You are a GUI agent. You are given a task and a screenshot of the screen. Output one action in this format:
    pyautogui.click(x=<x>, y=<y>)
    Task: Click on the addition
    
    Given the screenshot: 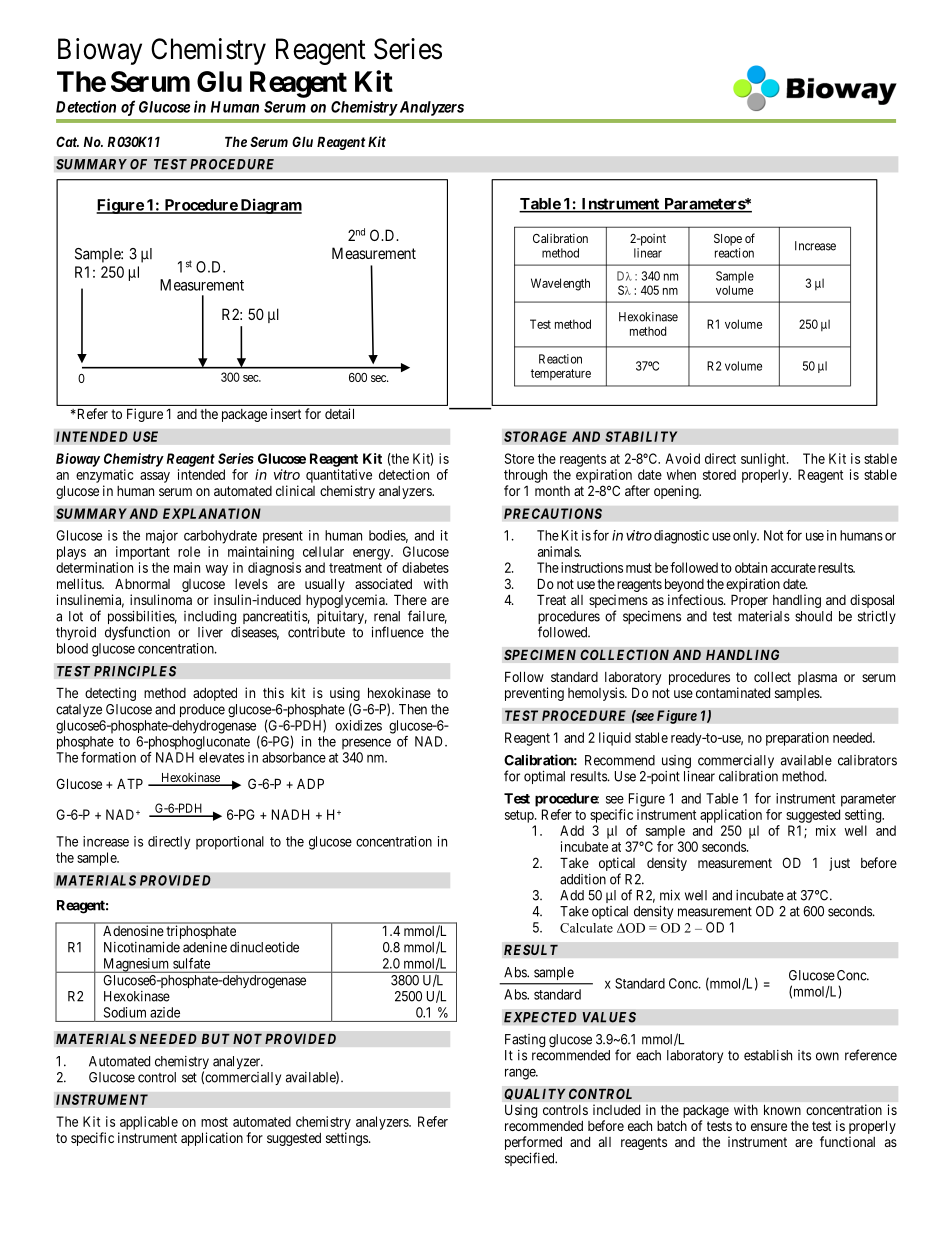 What is the action you would take?
    pyautogui.click(x=583, y=879)
